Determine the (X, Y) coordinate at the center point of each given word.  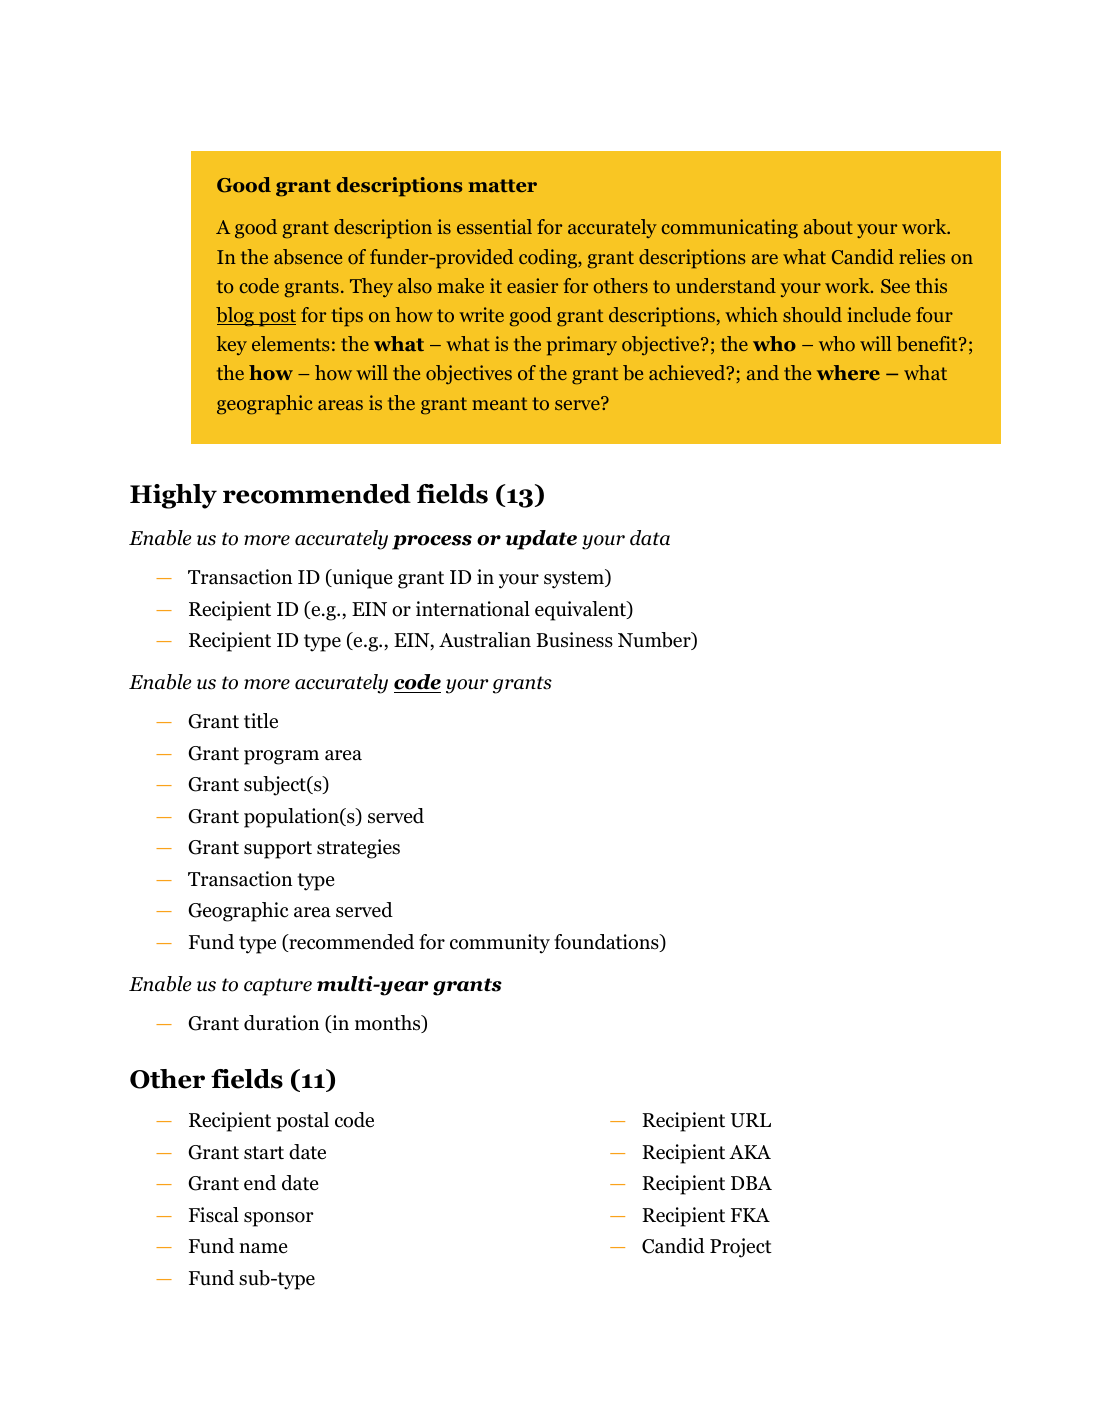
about (828, 226)
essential (494, 226)
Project (741, 1248)
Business (574, 640)
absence (308, 256)
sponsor (279, 1219)
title (261, 721)
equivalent (581, 611)
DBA (751, 1183)
